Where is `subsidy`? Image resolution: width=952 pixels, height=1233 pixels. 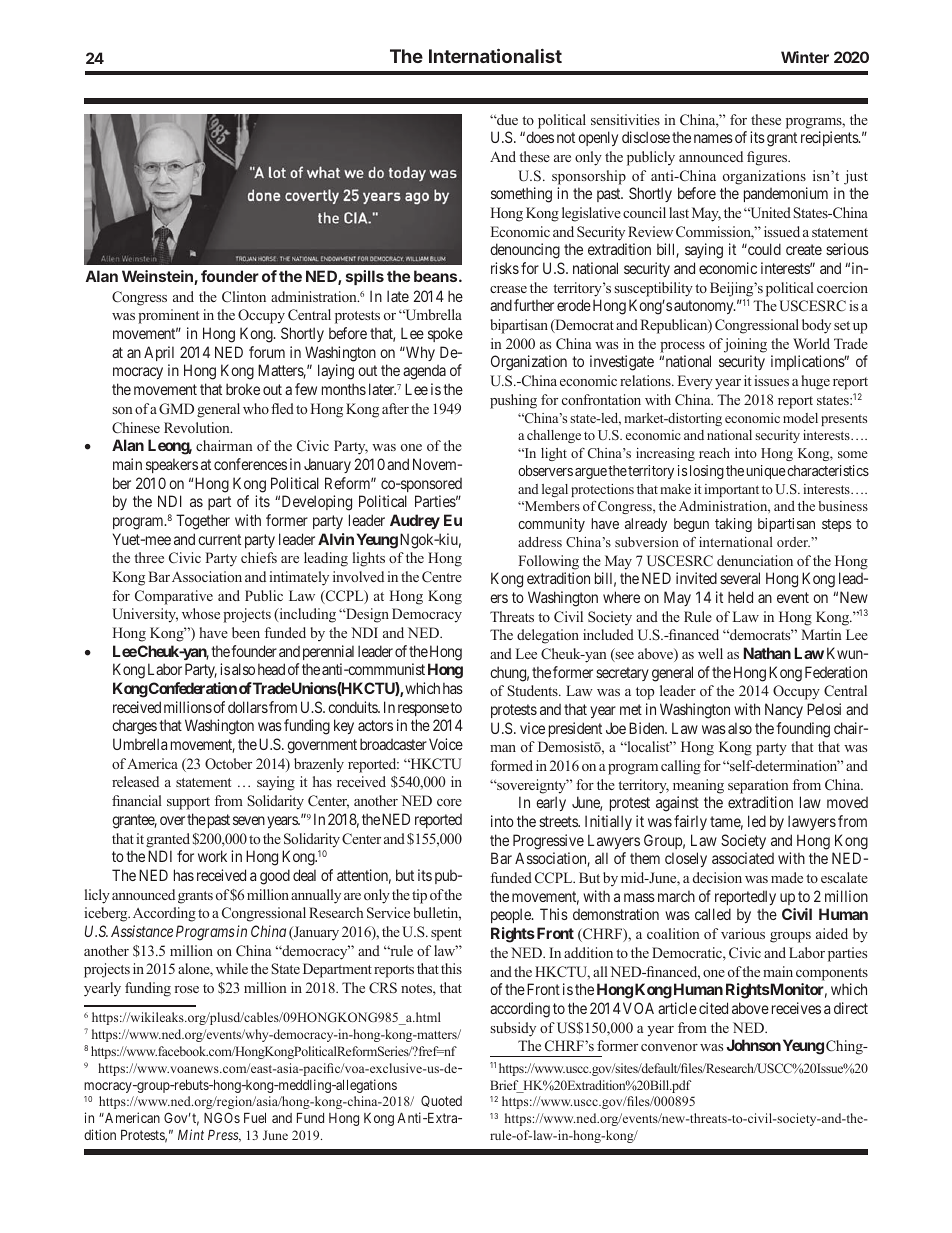
subsidy is located at coordinates (513, 1029).
